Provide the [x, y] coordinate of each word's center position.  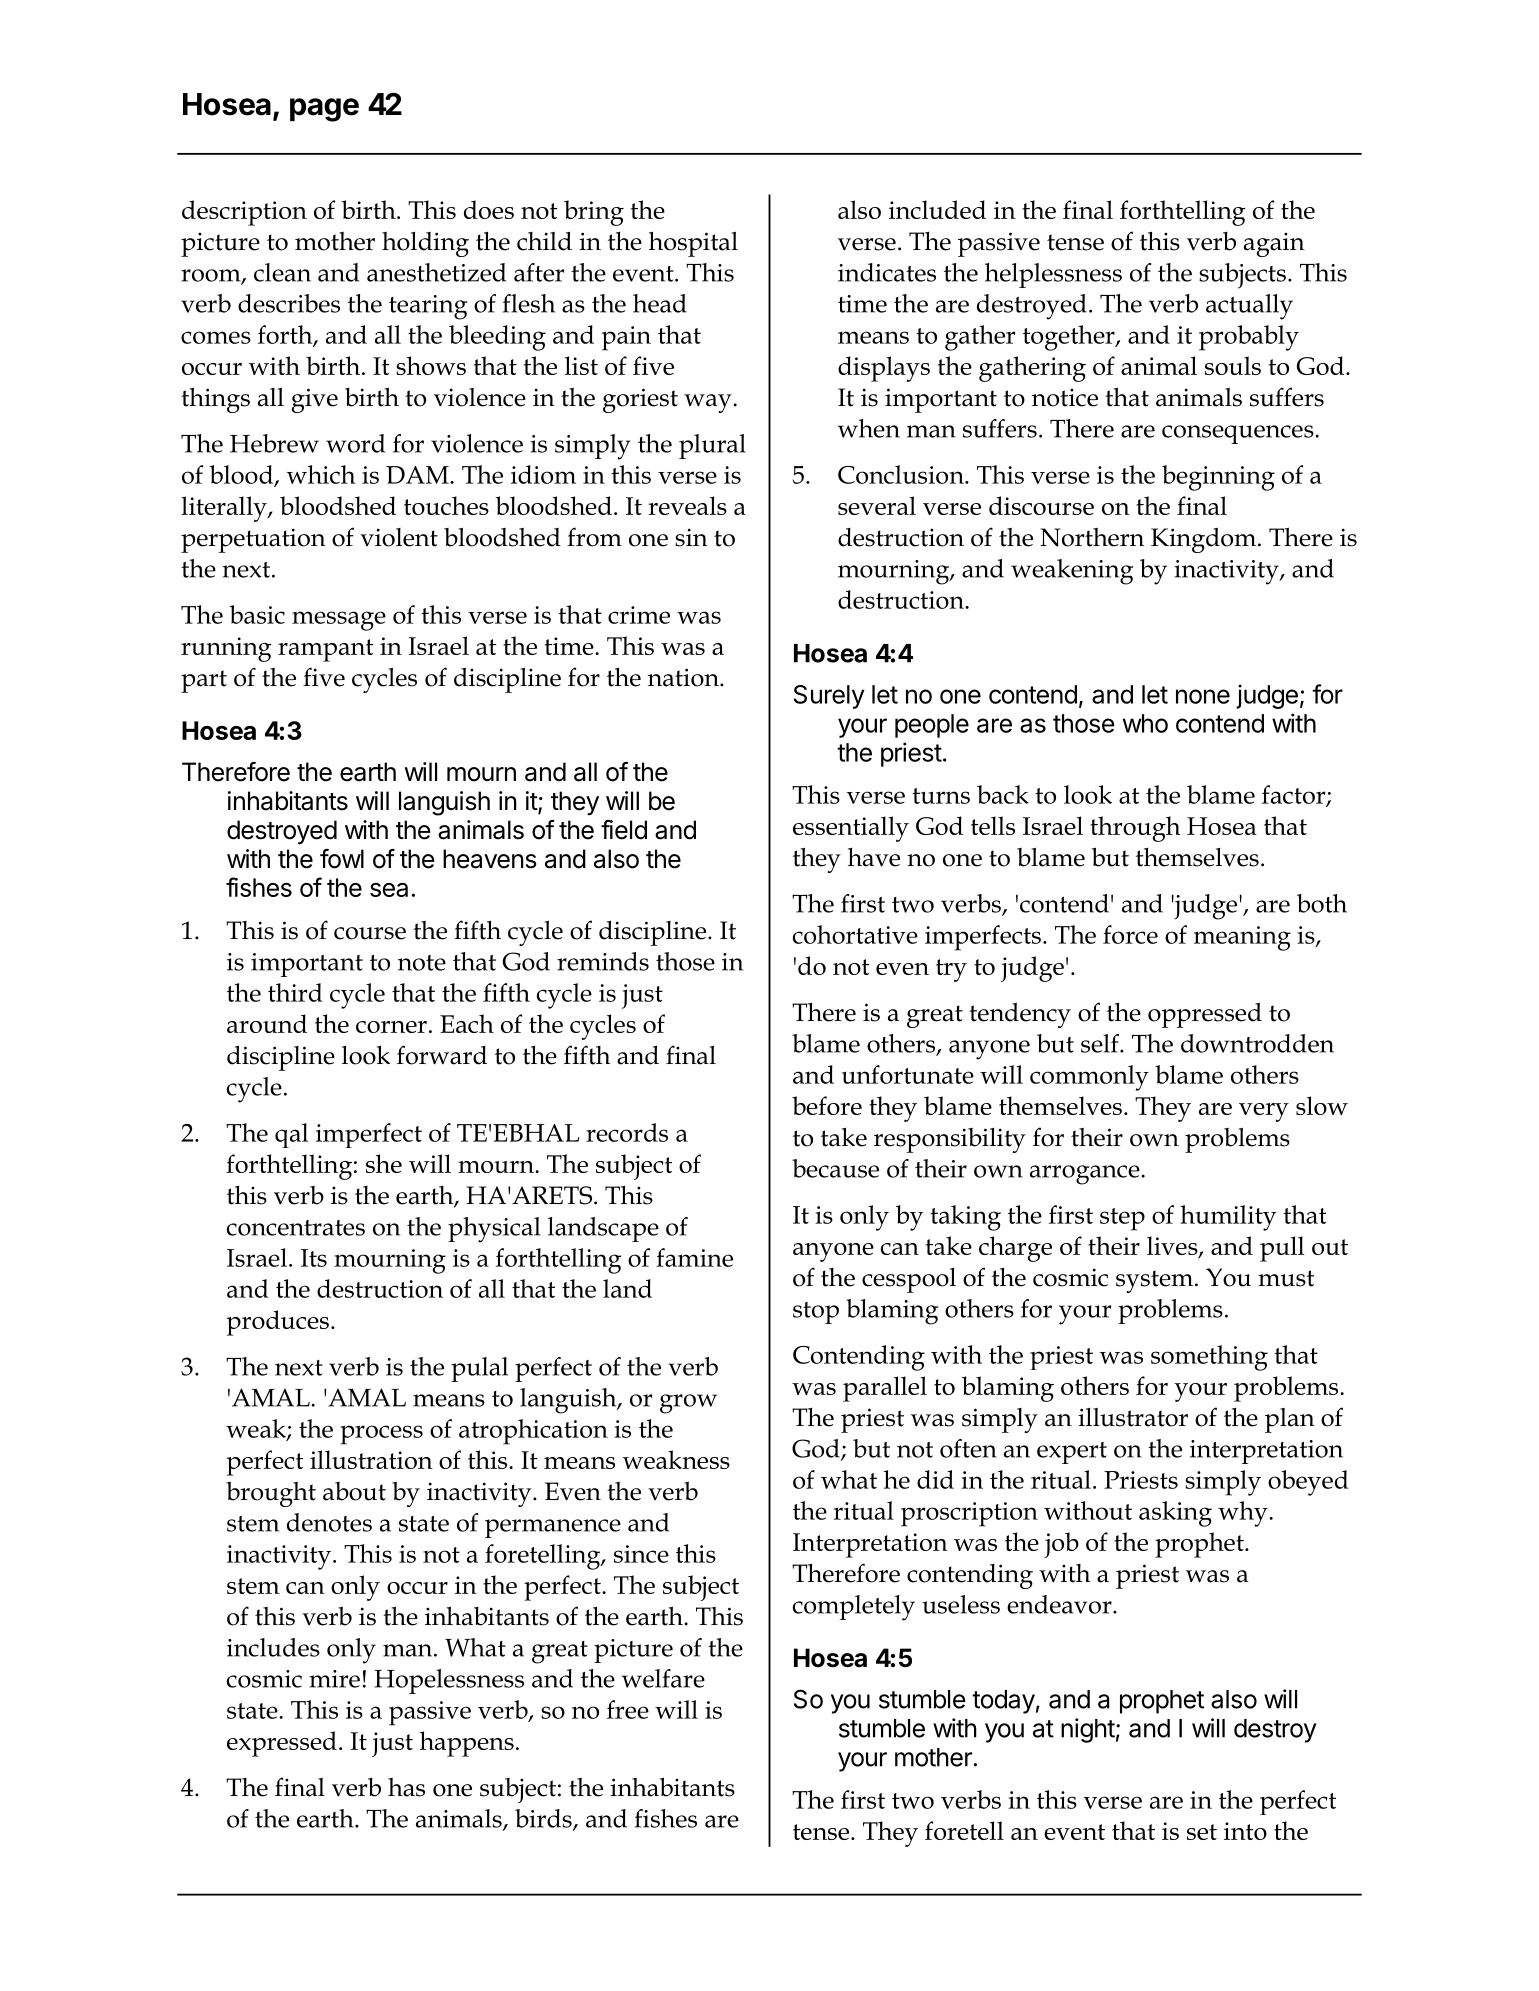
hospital [693, 244]
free [628, 1709]
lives [1173, 1247]
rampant [325, 650]
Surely [829, 697]
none [1203, 696]
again [1274, 245]
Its [314, 1258]
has [406, 1787]
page [324, 110]
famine [694, 1257]
